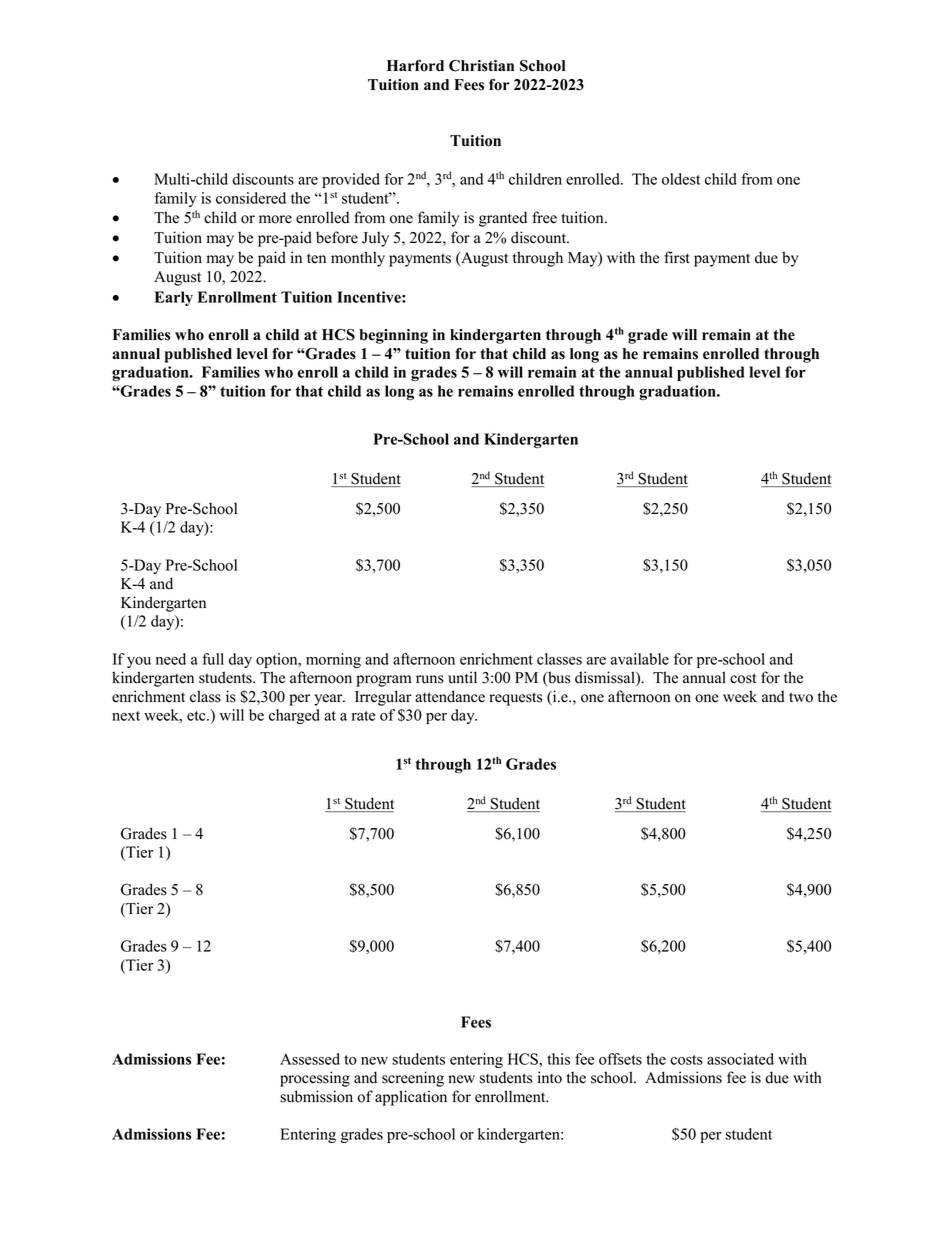 This page has height=1233, width=952. I want to click on first, so click(677, 257).
